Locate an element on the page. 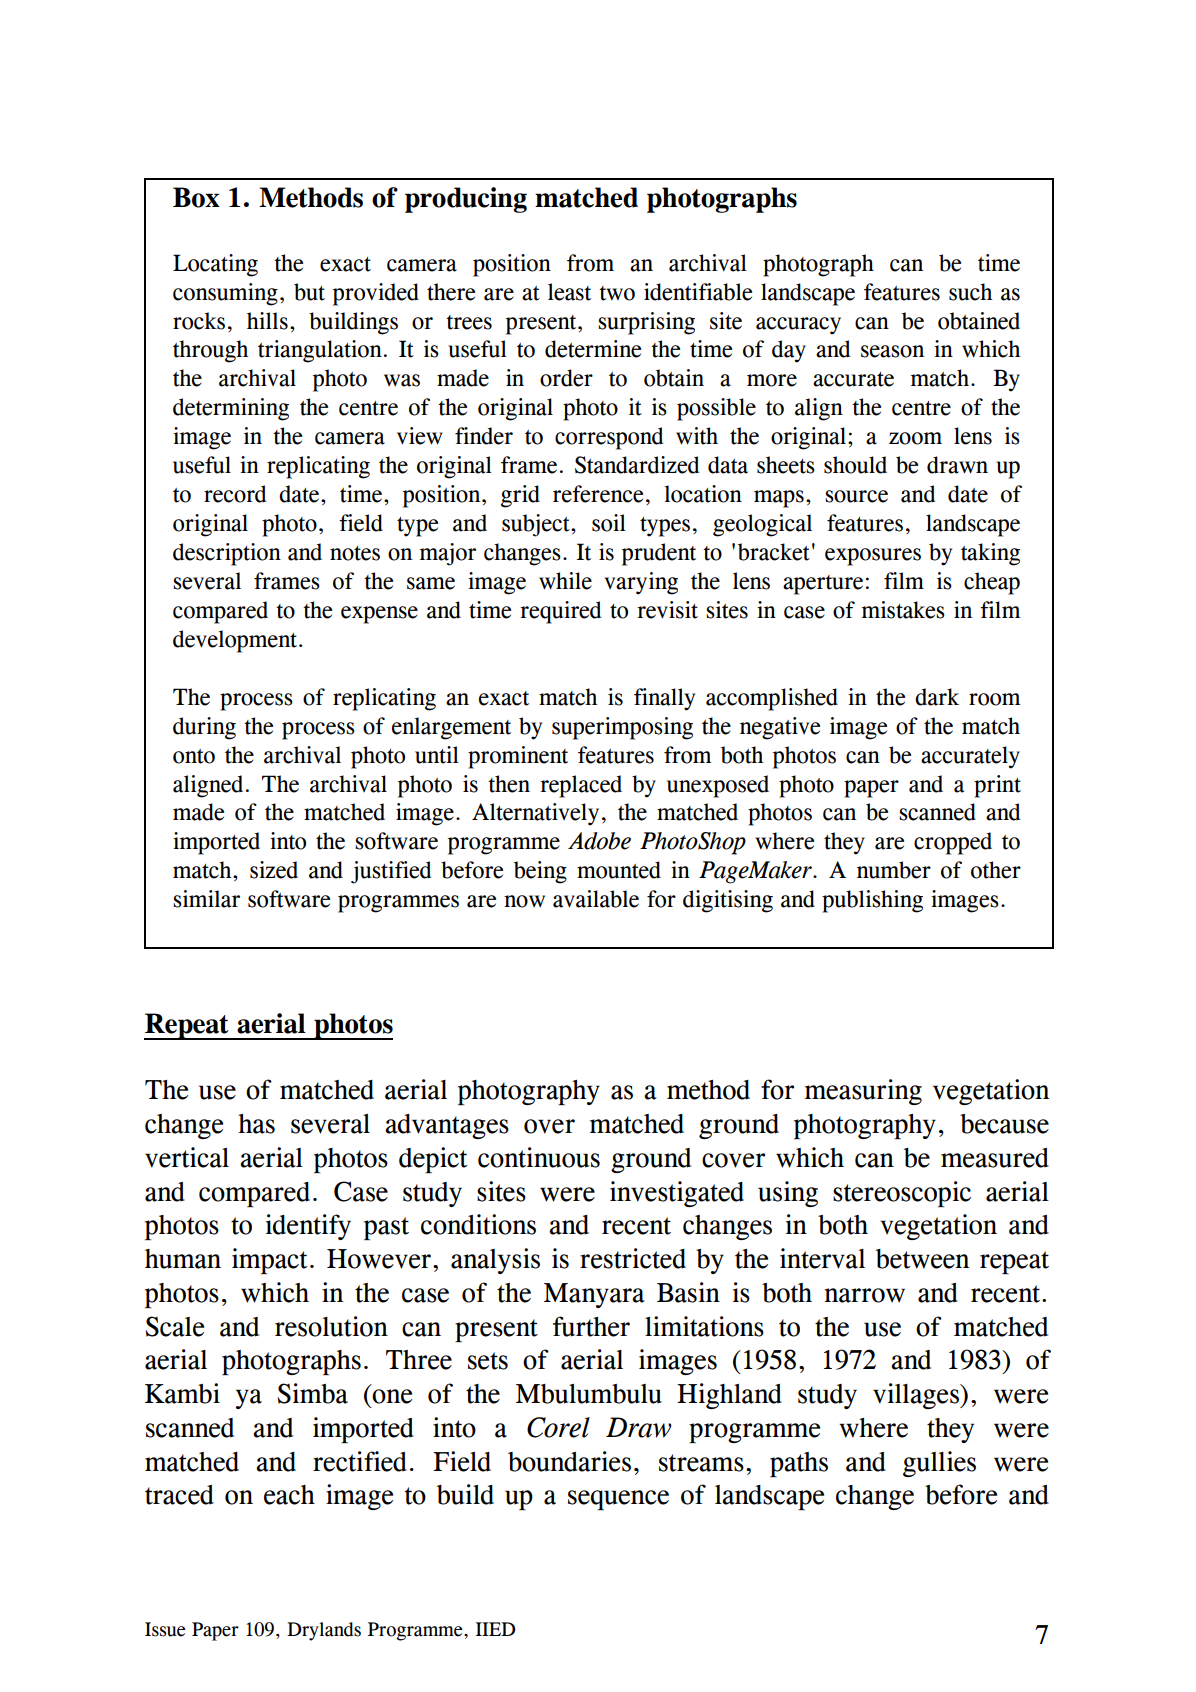 The image size is (1196, 1692). development is located at coordinates (235, 641).
